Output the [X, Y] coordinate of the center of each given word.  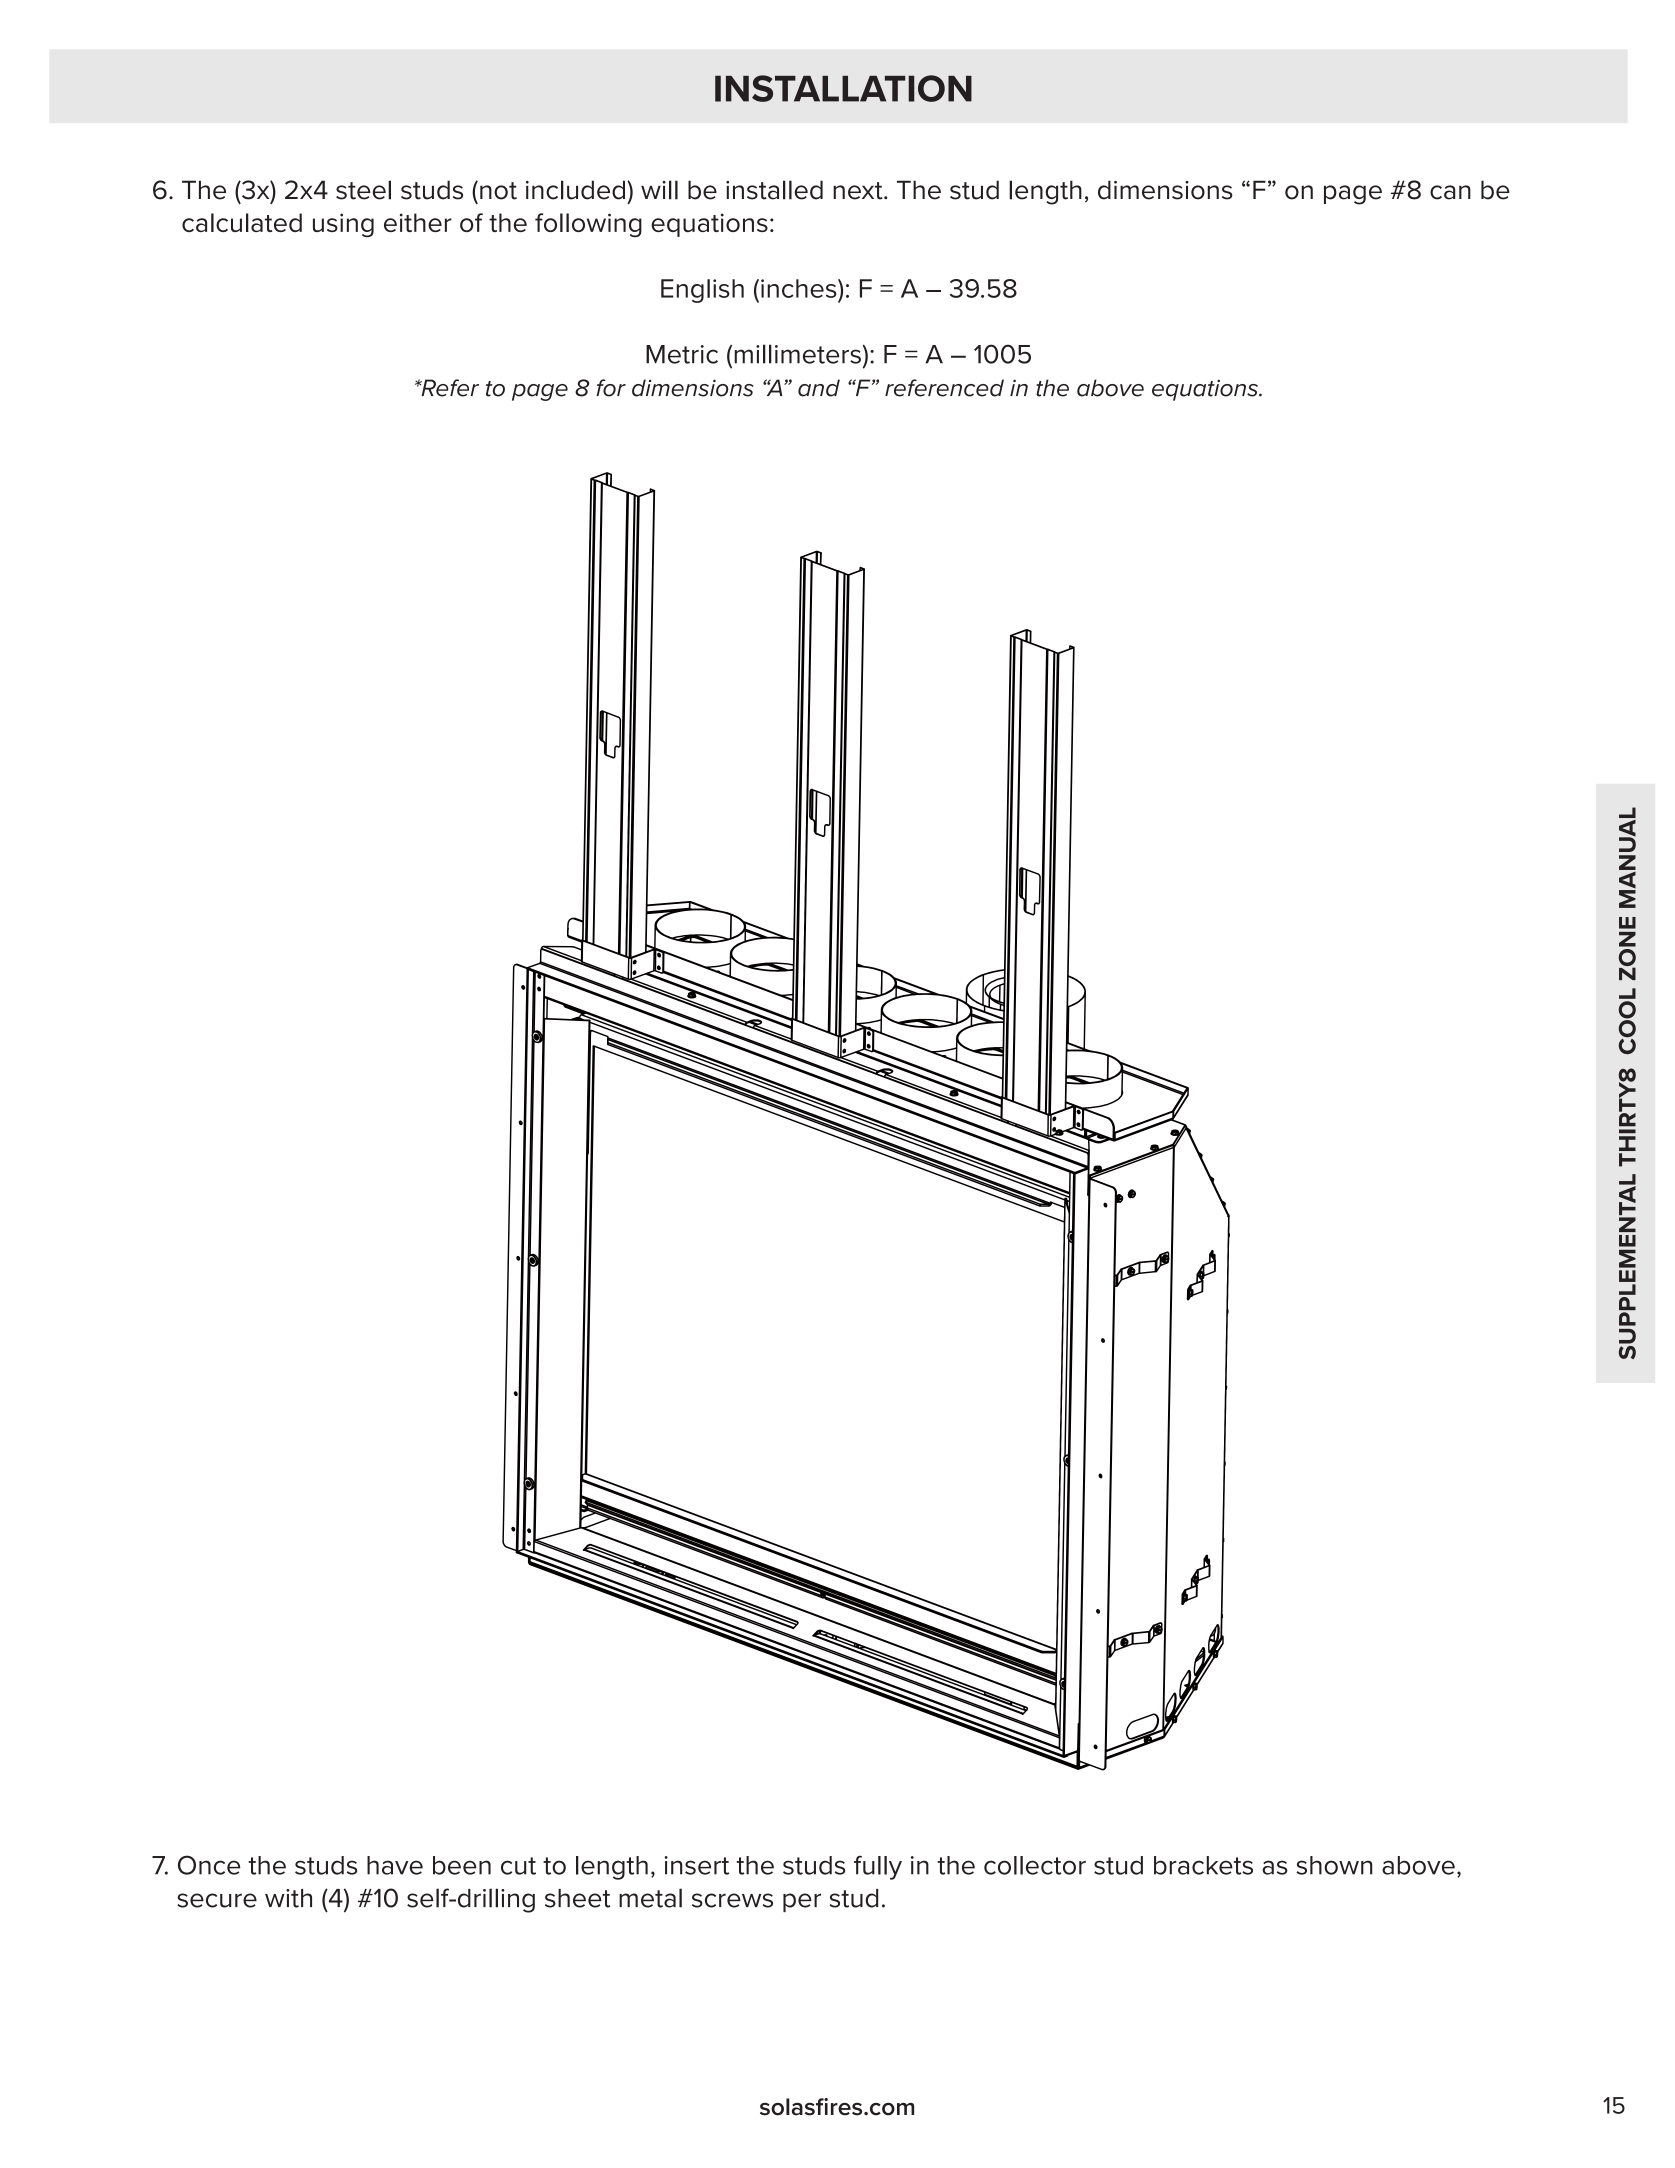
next [859, 191]
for [611, 388]
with [288, 1898]
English [702, 291]
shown [1334, 1865]
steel [363, 190]
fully [878, 1867]
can [1450, 192]
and [819, 388]
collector [1035, 1865]
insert [696, 1865]
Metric [682, 354]
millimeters [797, 354]
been [462, 1865]
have [395, 1865]
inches [800, 288]
